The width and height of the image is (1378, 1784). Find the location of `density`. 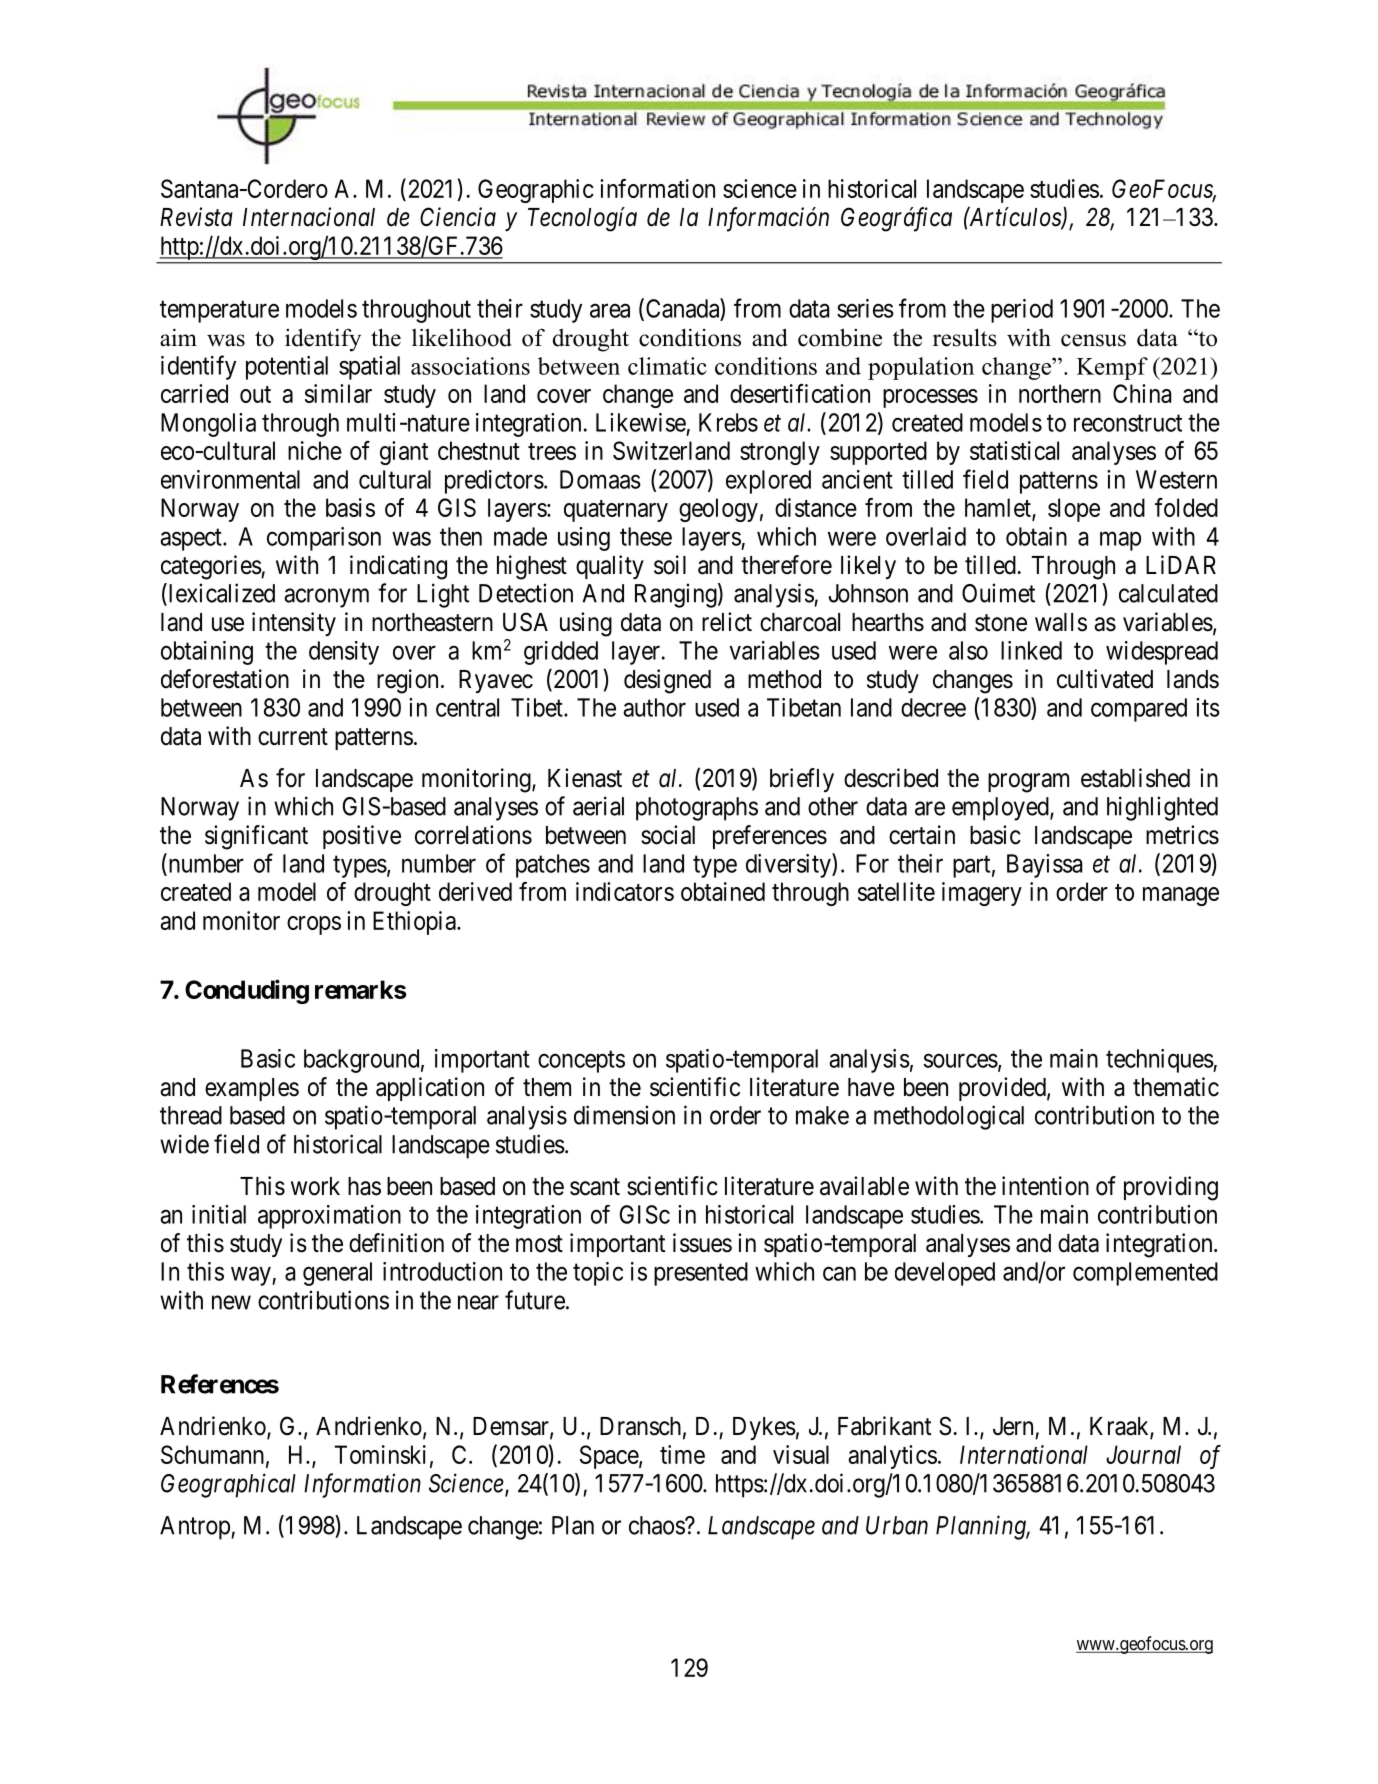

density is located at coordinates (344, 653).
